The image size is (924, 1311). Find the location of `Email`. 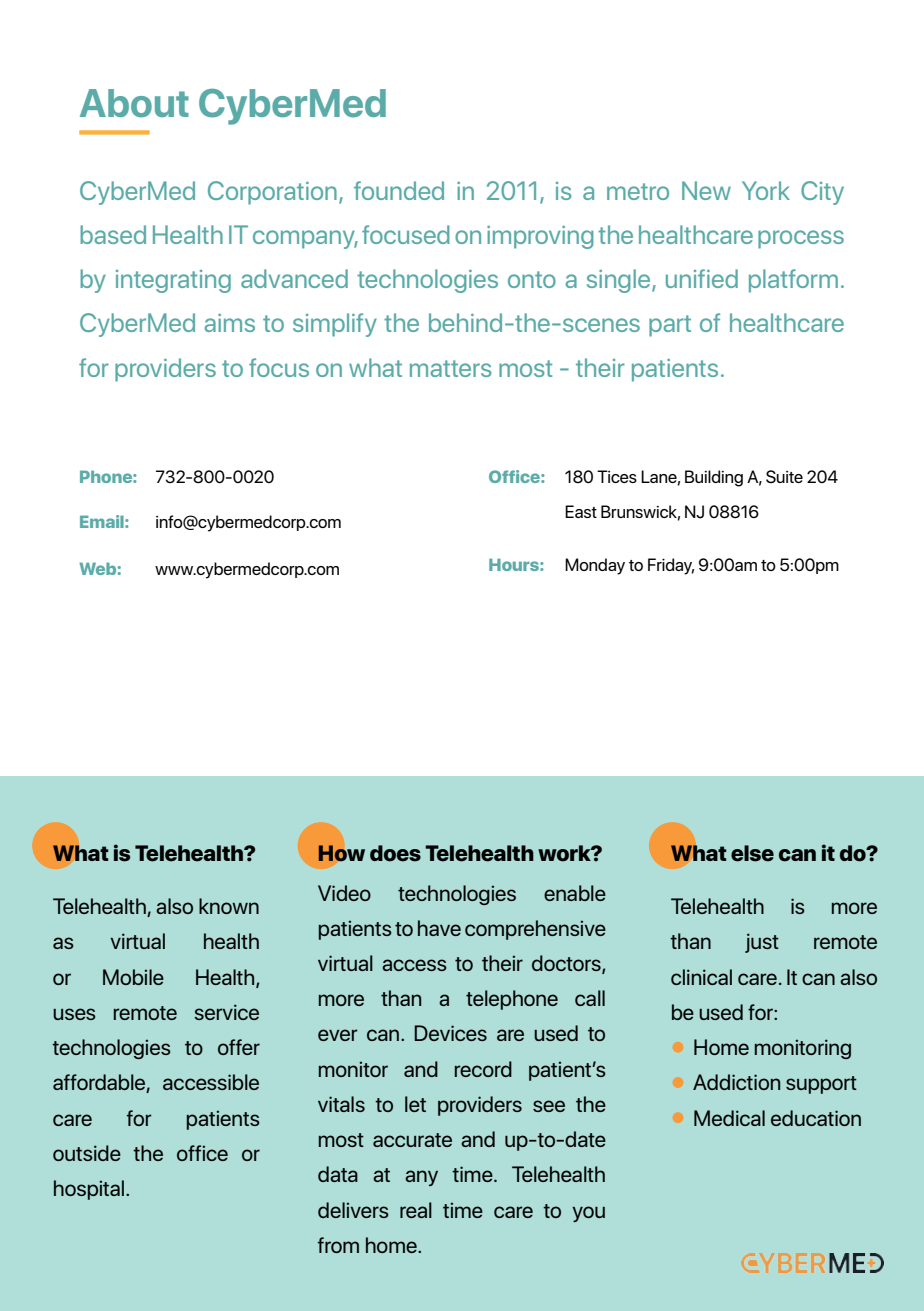

Email is located at coordinates (103, 521).
